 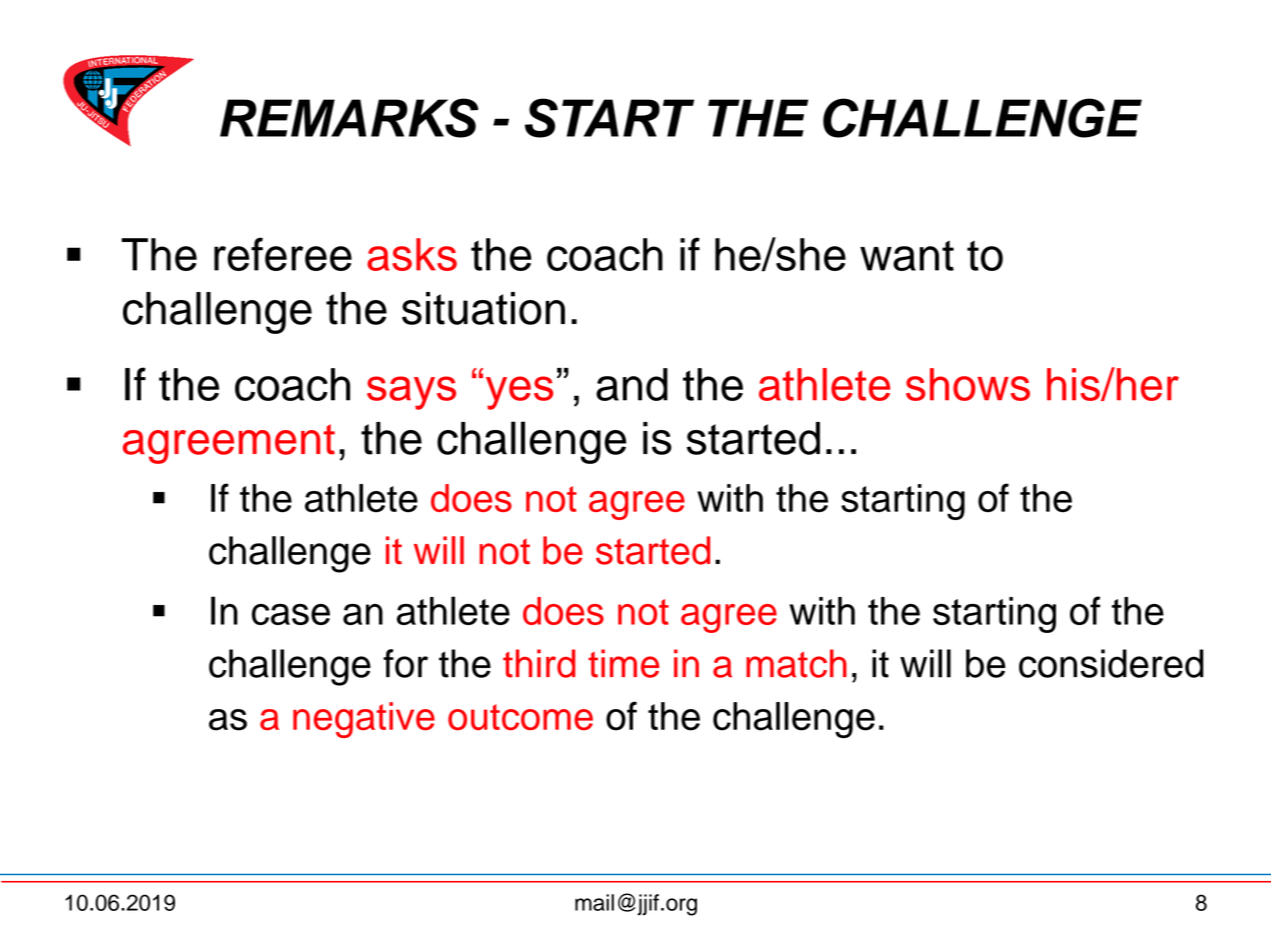 What do you see at coordinates (412, 254) in the image?
I see `asks` at bounding box center [412, 254].
